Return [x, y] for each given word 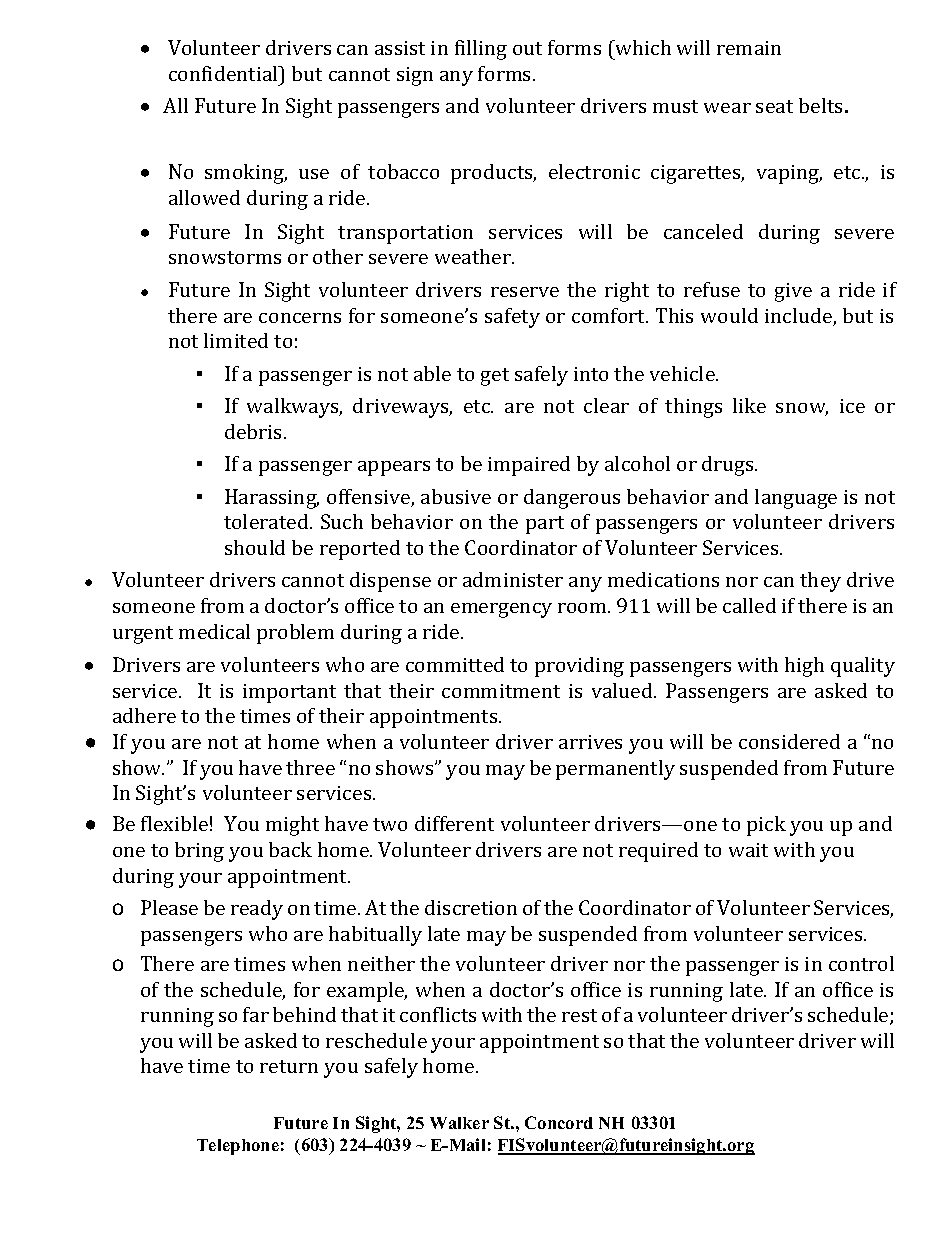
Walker [459, 1123]
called [749, 605]
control [861, 963]
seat [774, 106]
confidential [224, 73]
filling [481, 50]
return [289, 1066]
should [255, 547]
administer [513, 579]
